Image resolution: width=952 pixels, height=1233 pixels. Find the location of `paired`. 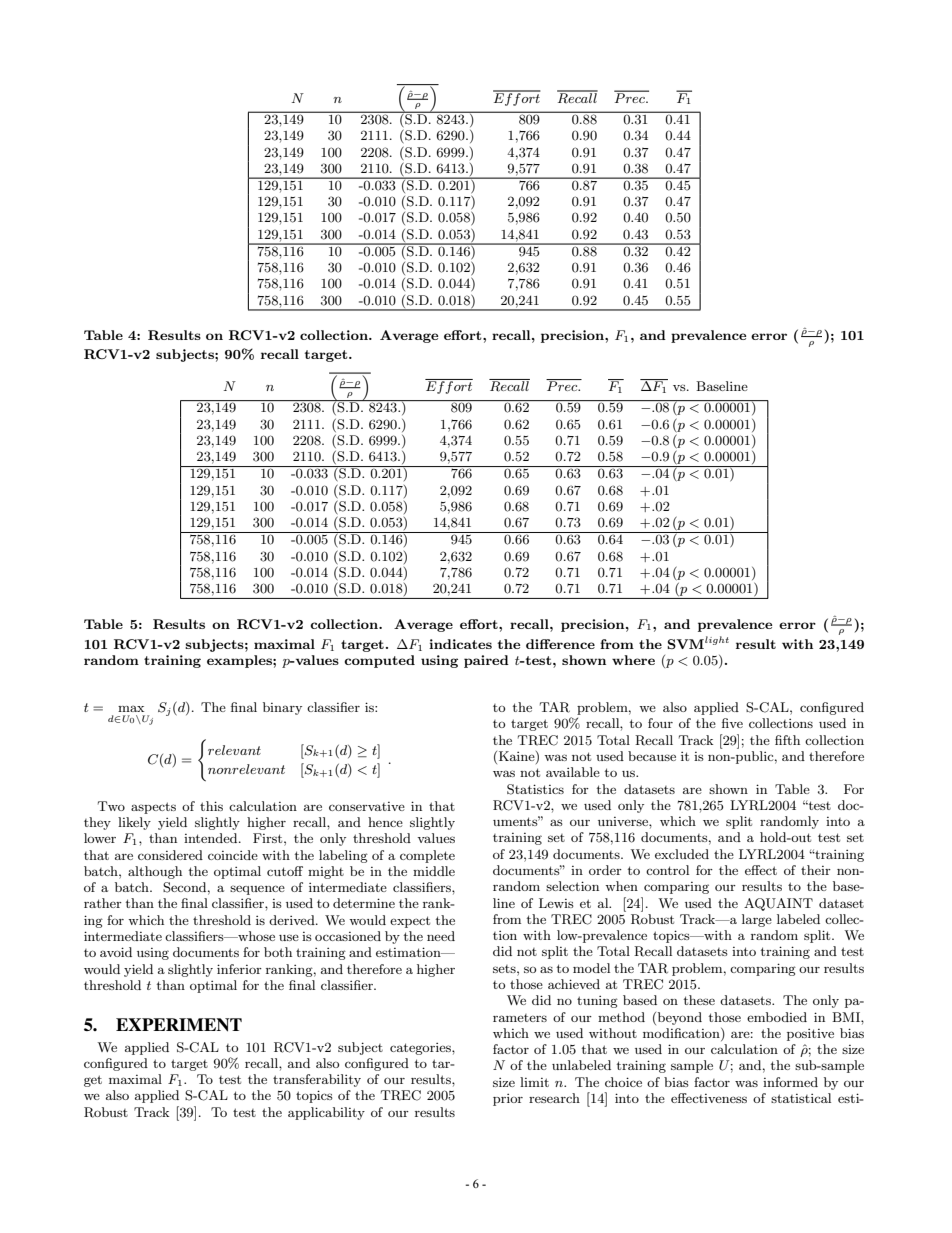

paired is located at coordinates (486, 661).
